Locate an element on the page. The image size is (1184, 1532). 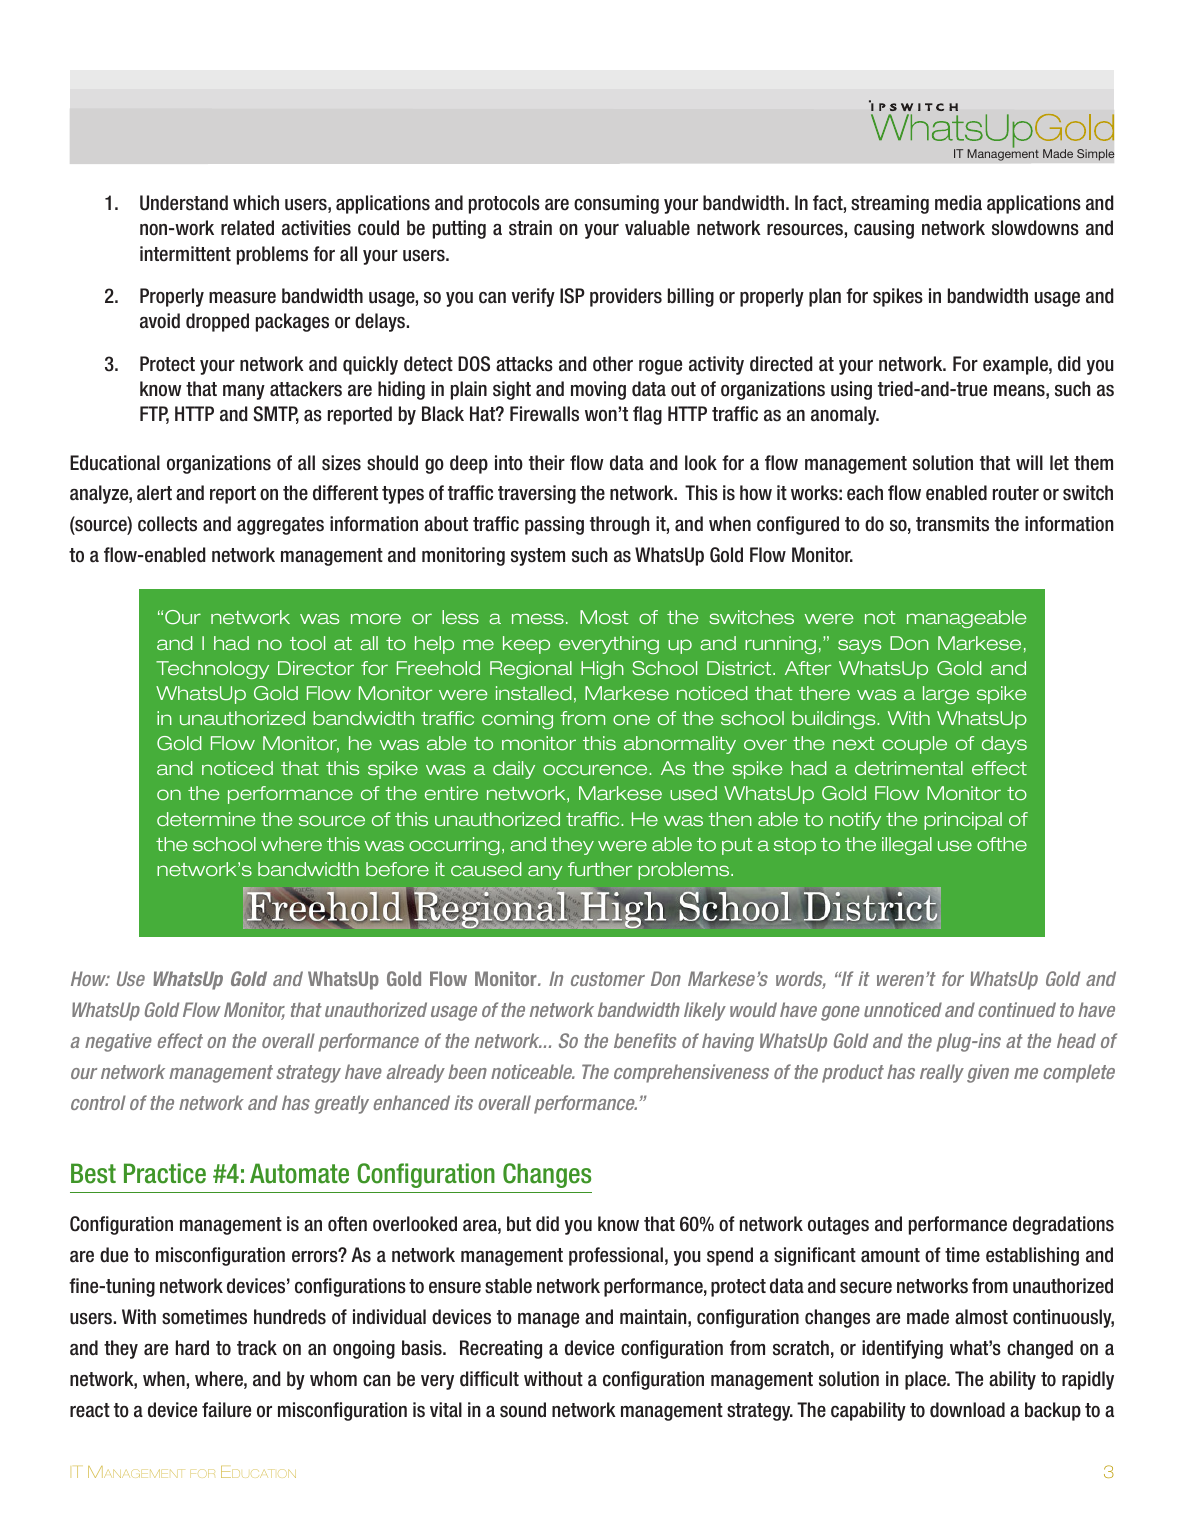
sound is located at coordinates (523, 1410).
